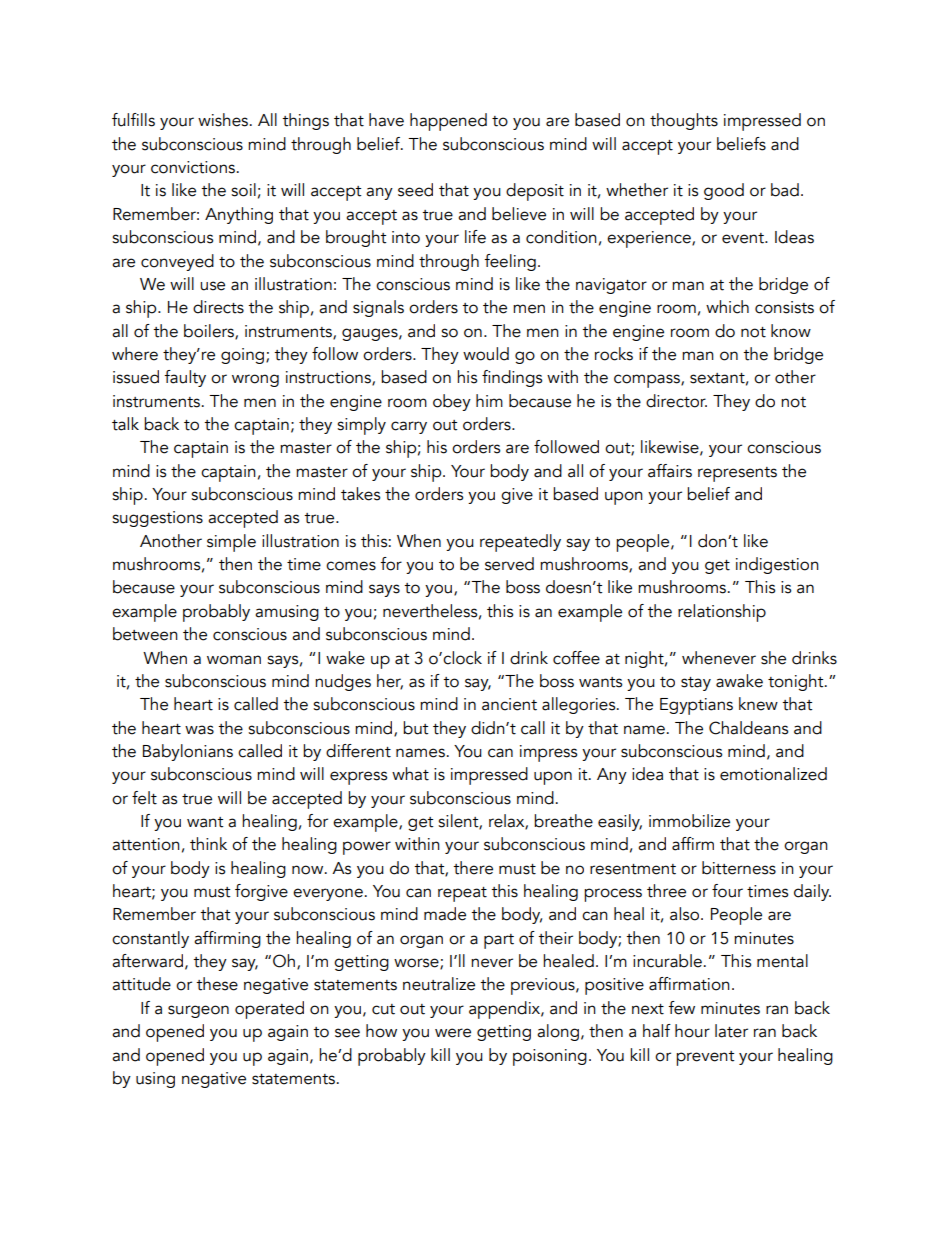 Image resolution: width=952 pixels, height=1233 pixels. What do you see at coordinates (737, 474) in the document?
I see `represents` at bounding box center [737, 474].
